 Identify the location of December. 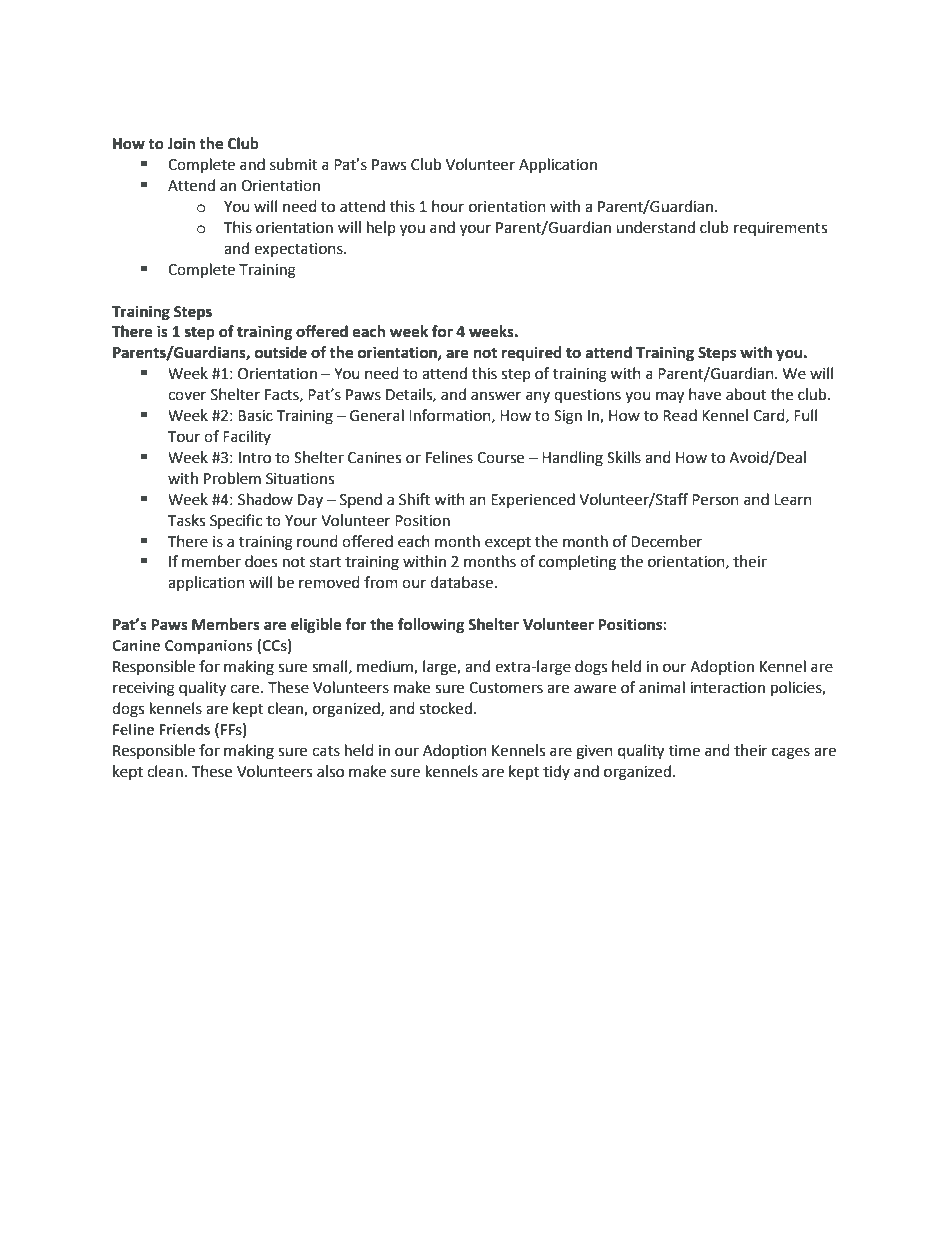
(666, 541).
